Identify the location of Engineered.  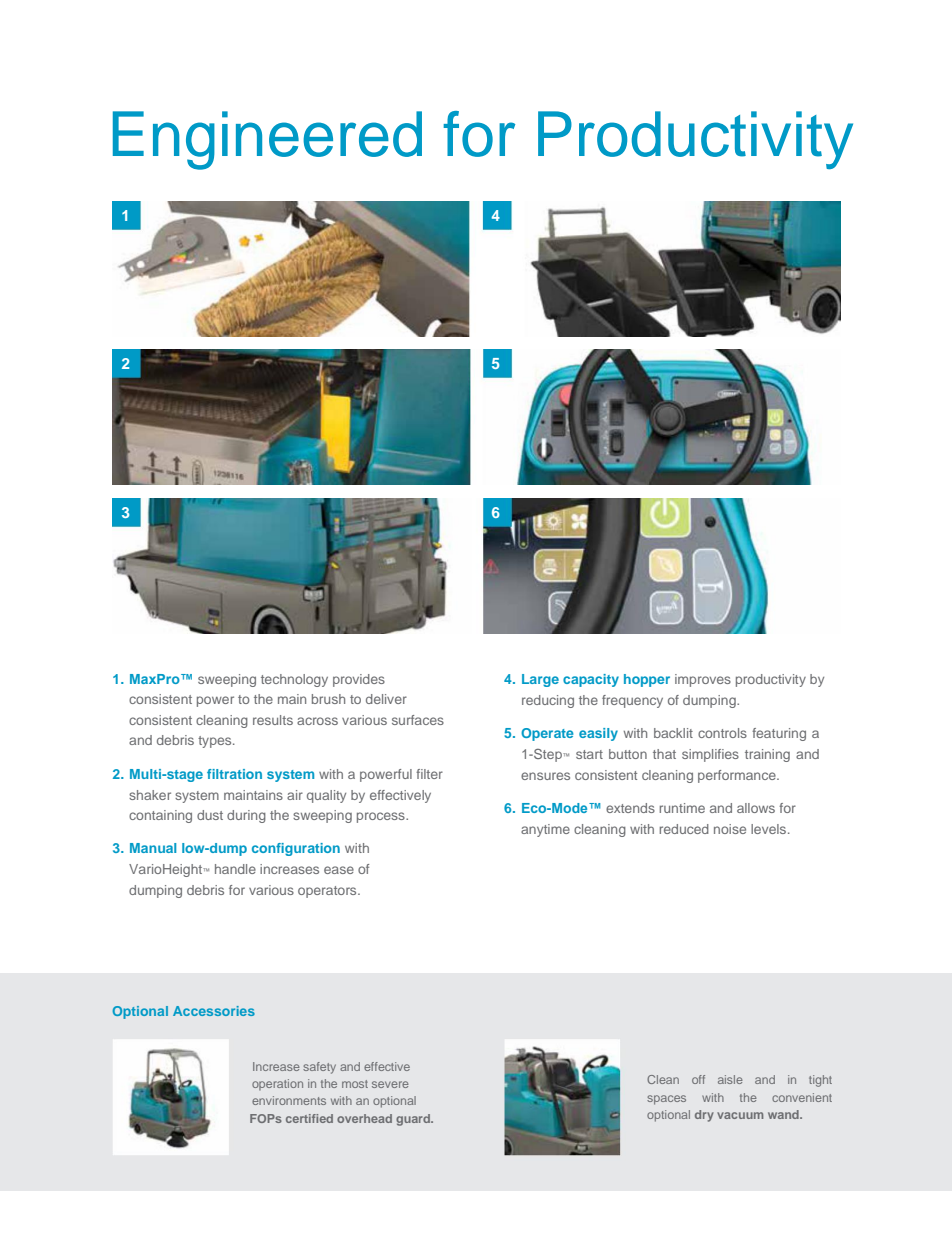
(267, 140).
